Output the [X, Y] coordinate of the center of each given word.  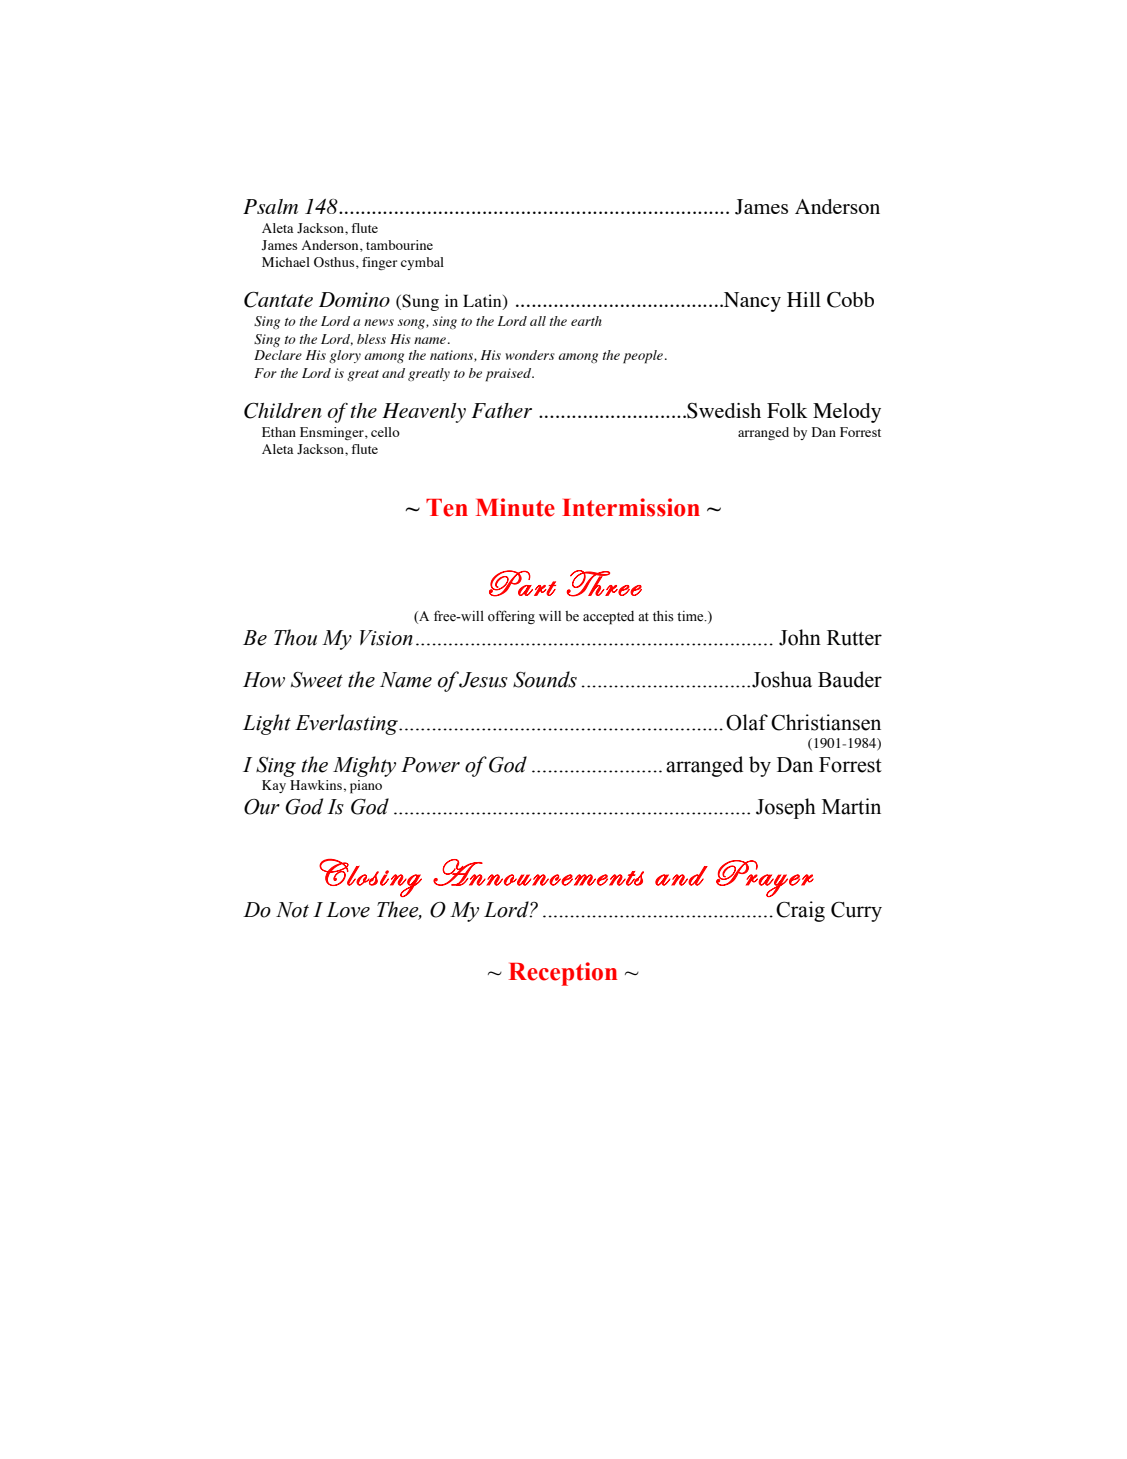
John [800, 637]
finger [379, 263]
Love [348, 910]
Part [522, 583]
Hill [804, 299]
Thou [295, 637]
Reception [563, 974]
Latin [483, 301]
